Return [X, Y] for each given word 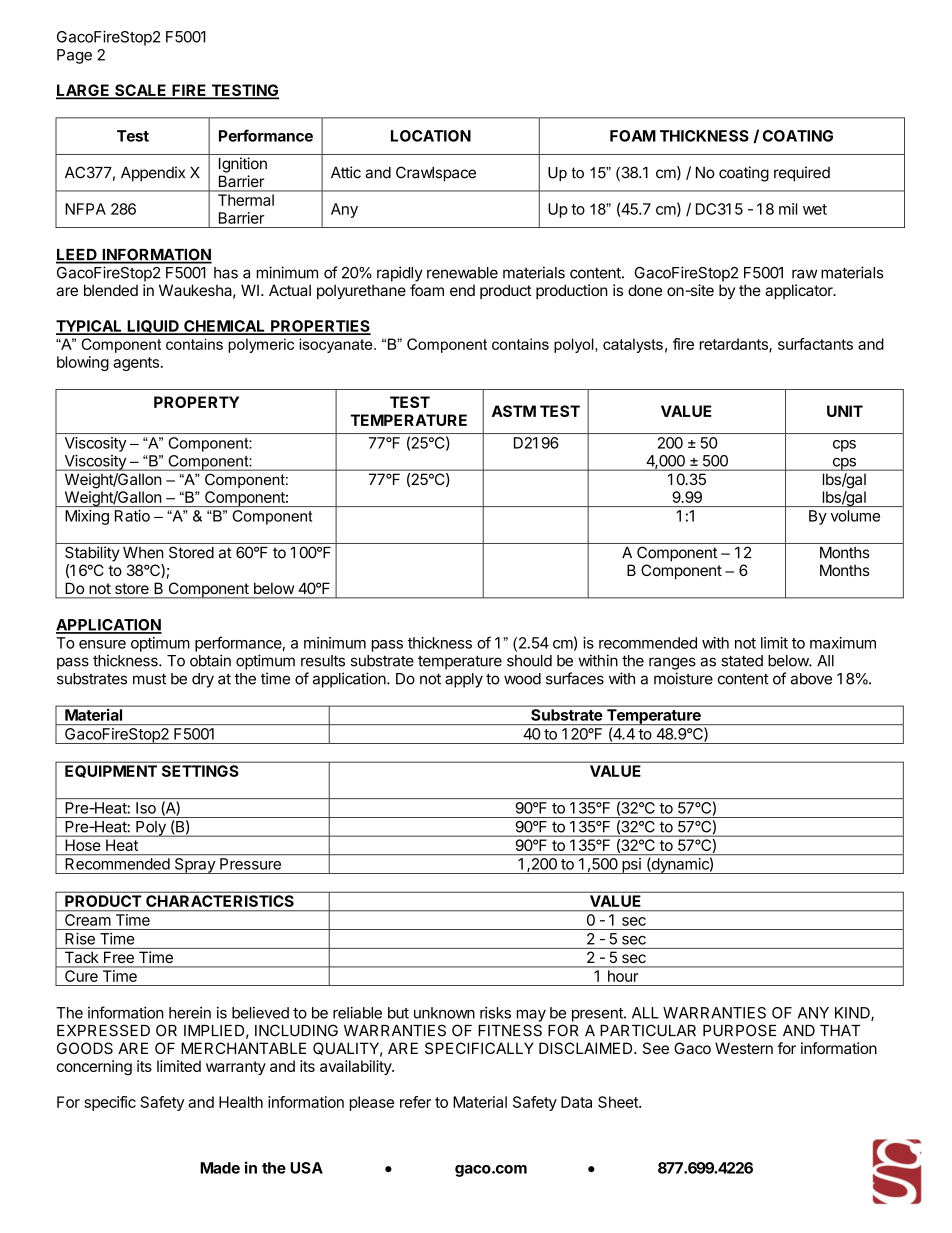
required [802, 174]
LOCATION [431, 136]
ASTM [514, 411]
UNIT [845, 411]
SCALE [141, 91]
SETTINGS [200, 771]
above [811, 679]
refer [415, 1102]
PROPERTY [196, 402]
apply [464, 680]
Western [744, 1048]
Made [220, 1168]
